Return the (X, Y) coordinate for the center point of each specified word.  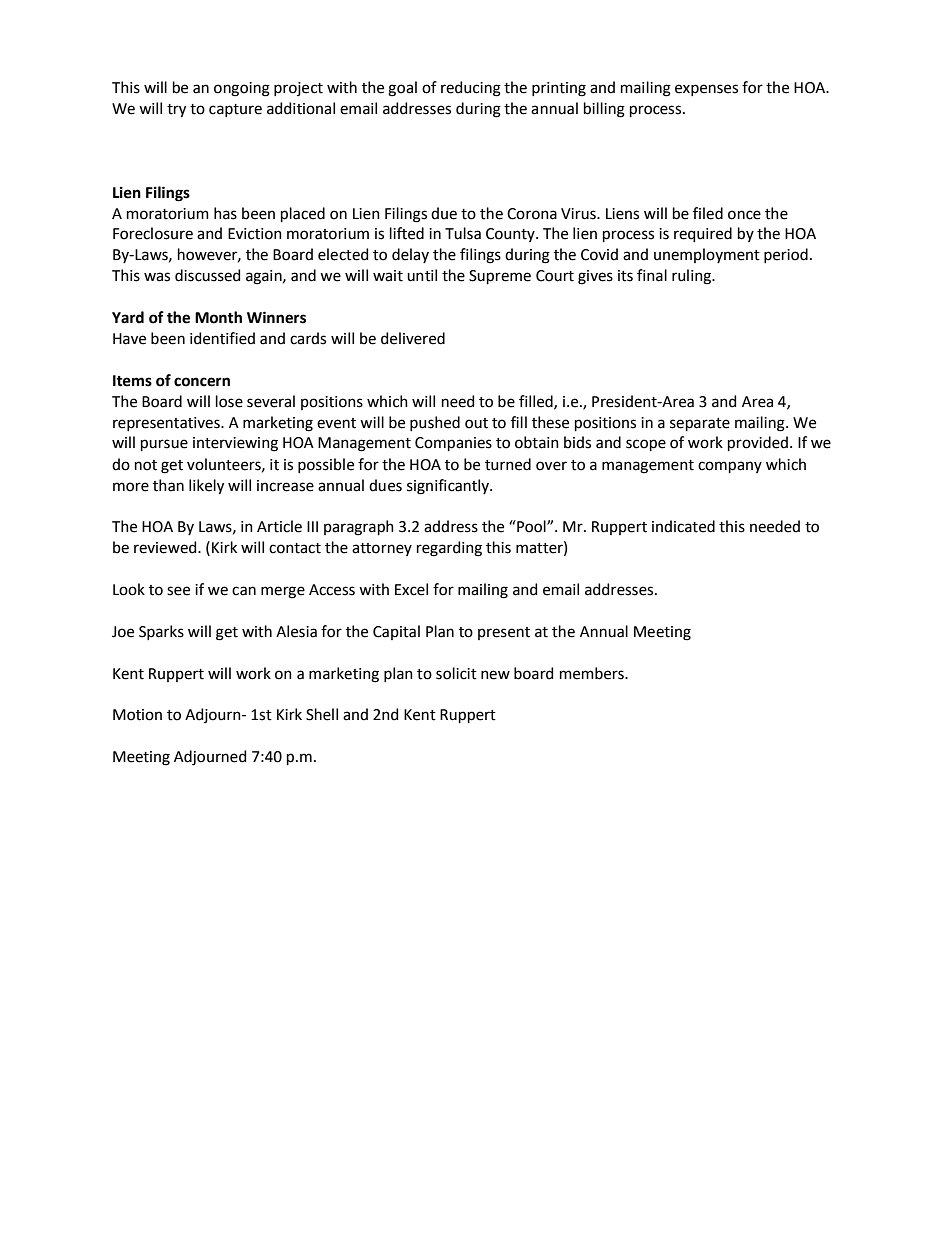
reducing (471, 89)
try (176, 111)
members (593, 673)
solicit (456, 673)
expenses (706, 90)
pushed (435, 423)
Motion (137, 715)
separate (700, 424)
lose (229, 401)
